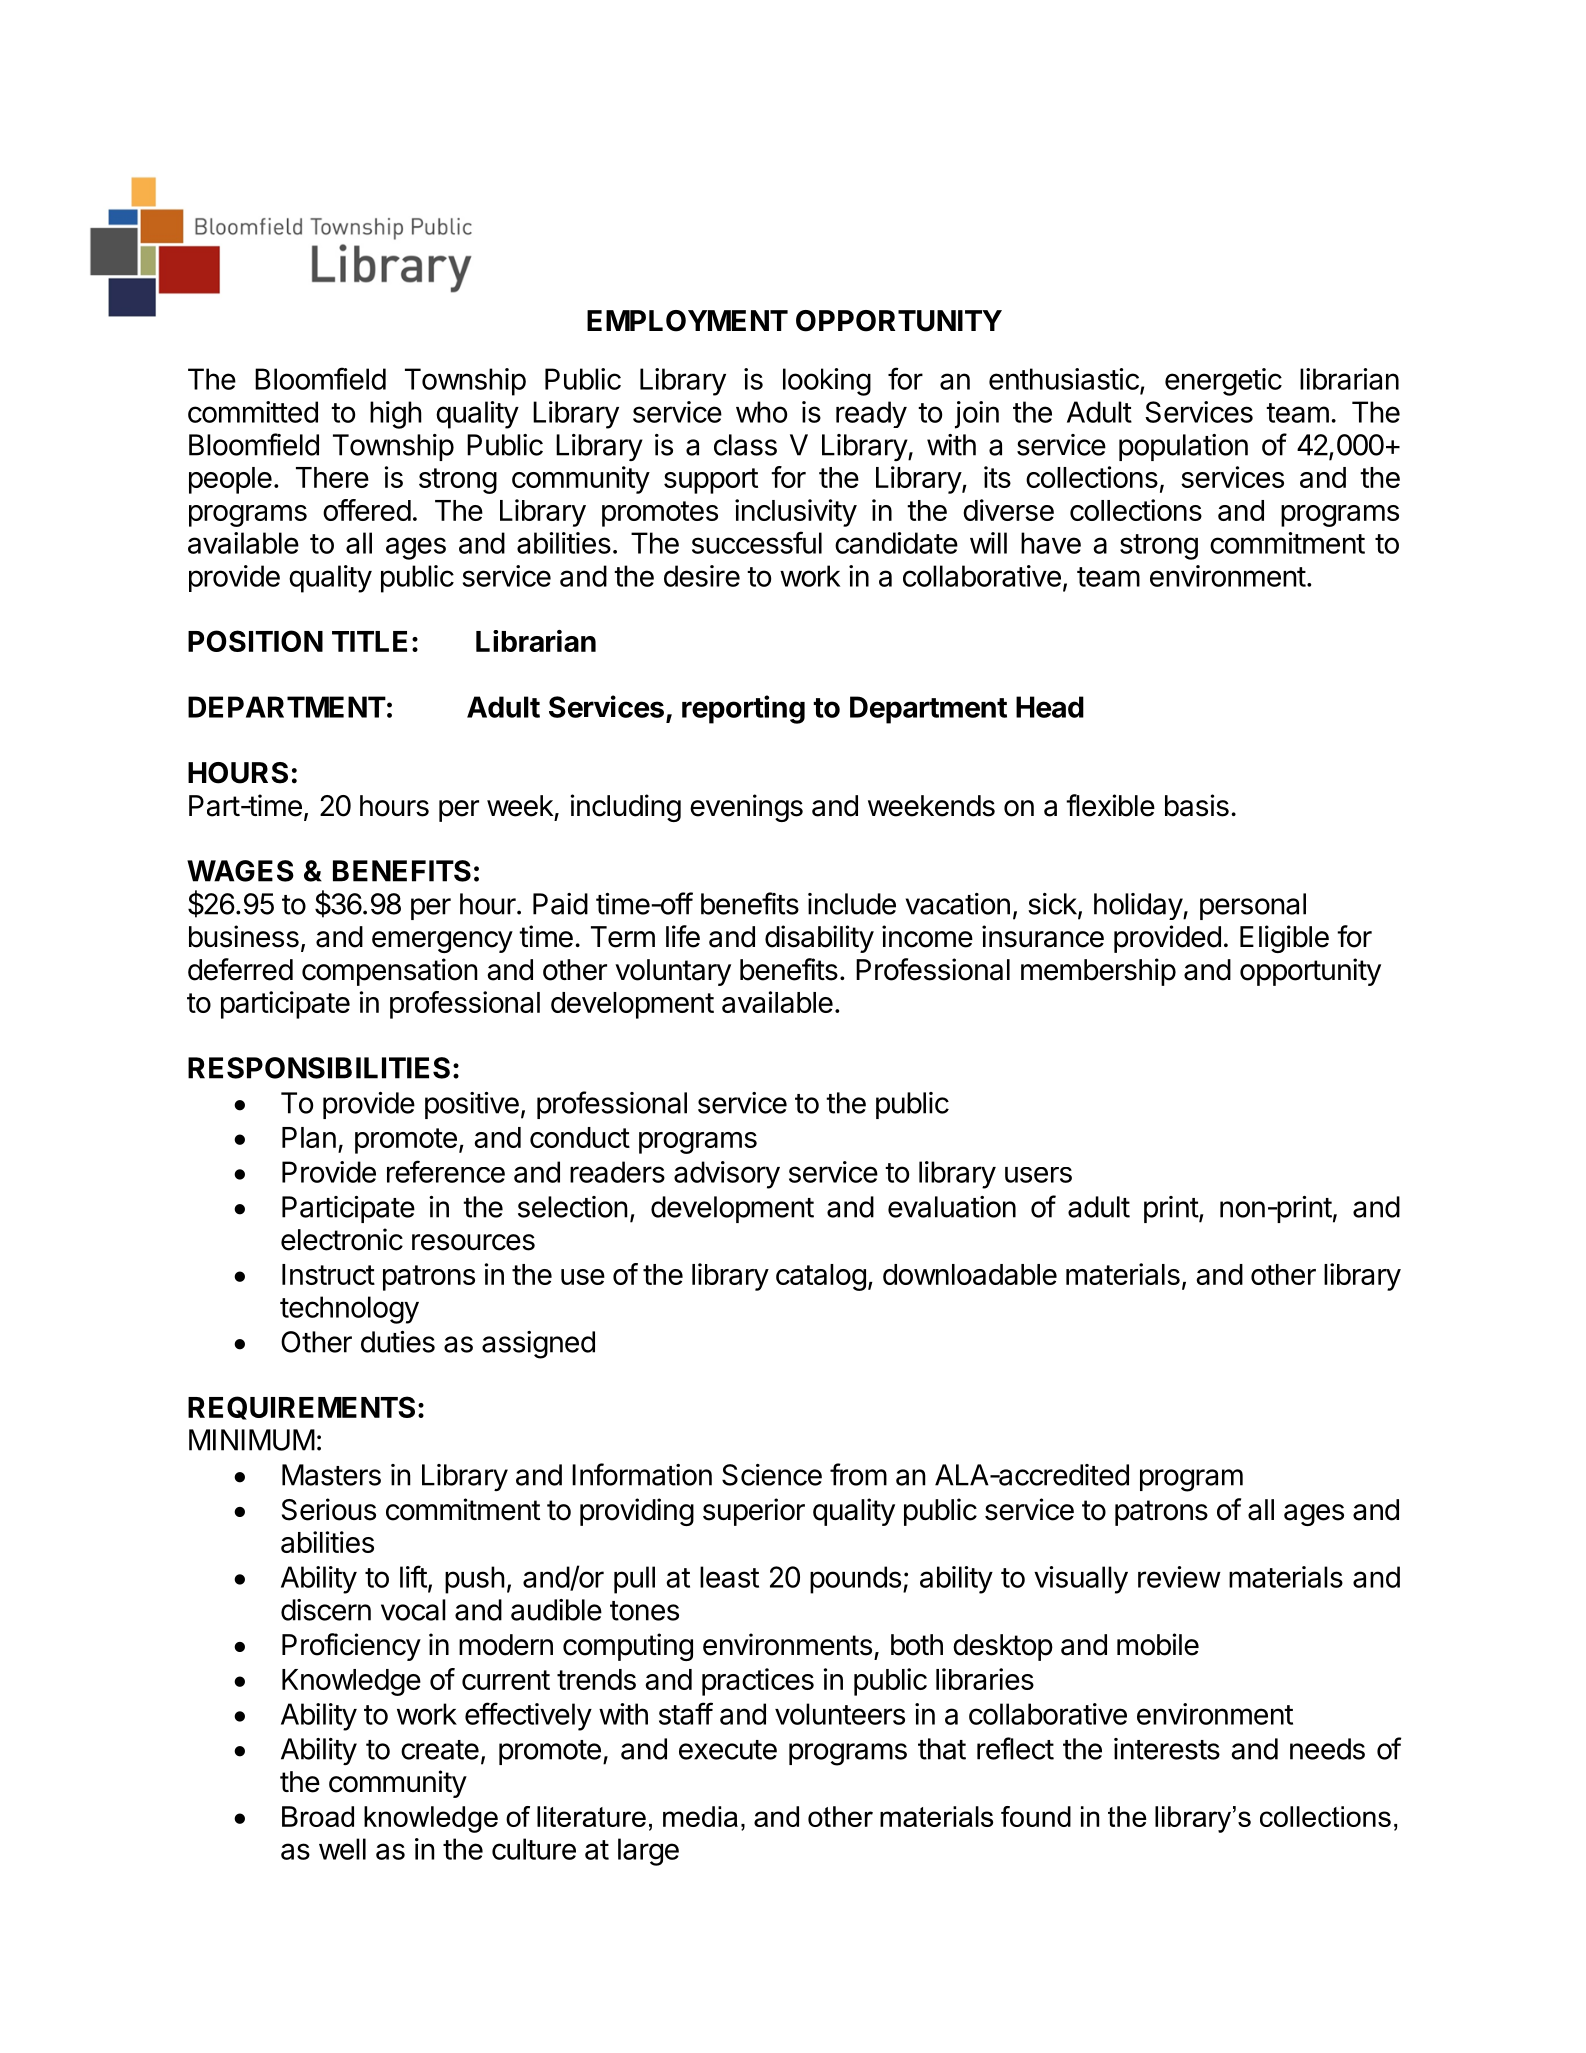  What do you see at coordinates (1197, 805) in the image?
I see `basis` at bounding box center [1197, 805].
